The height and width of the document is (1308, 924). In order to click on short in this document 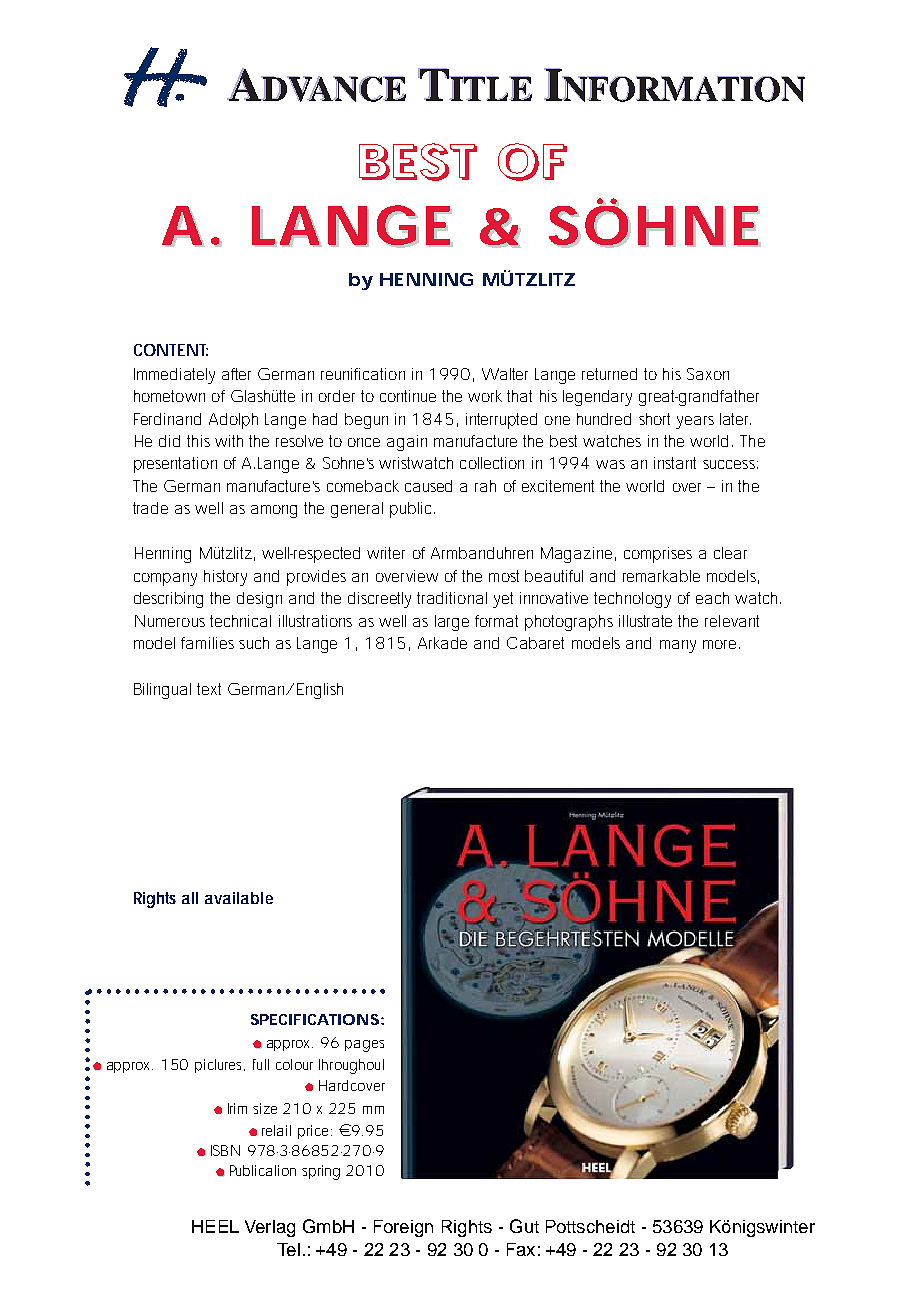, I will do `click(654, 419)`.
